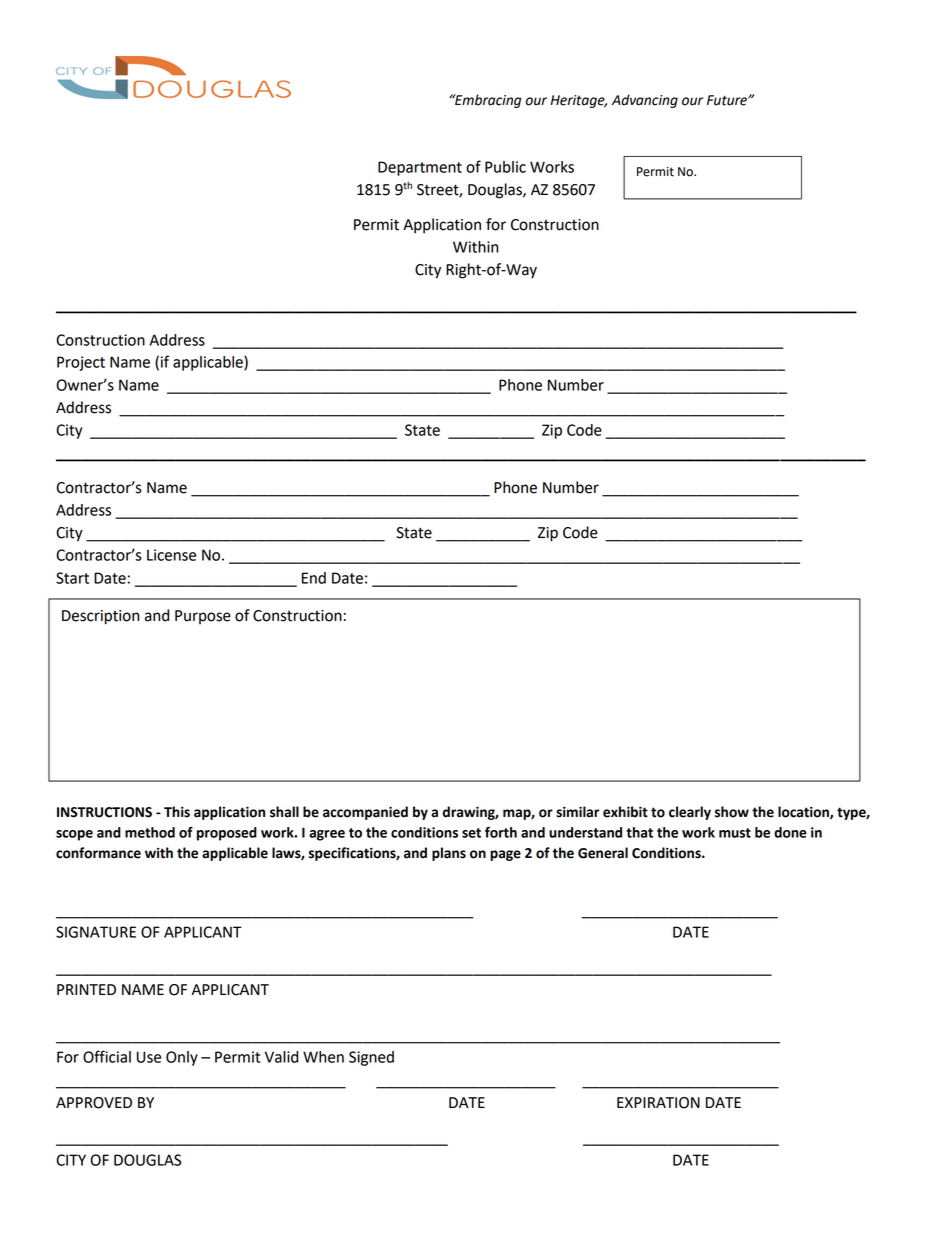 The image size is (952, 1233). Describe the element at coordinates (149, 1057) in the image. I see `Use` at that location.
